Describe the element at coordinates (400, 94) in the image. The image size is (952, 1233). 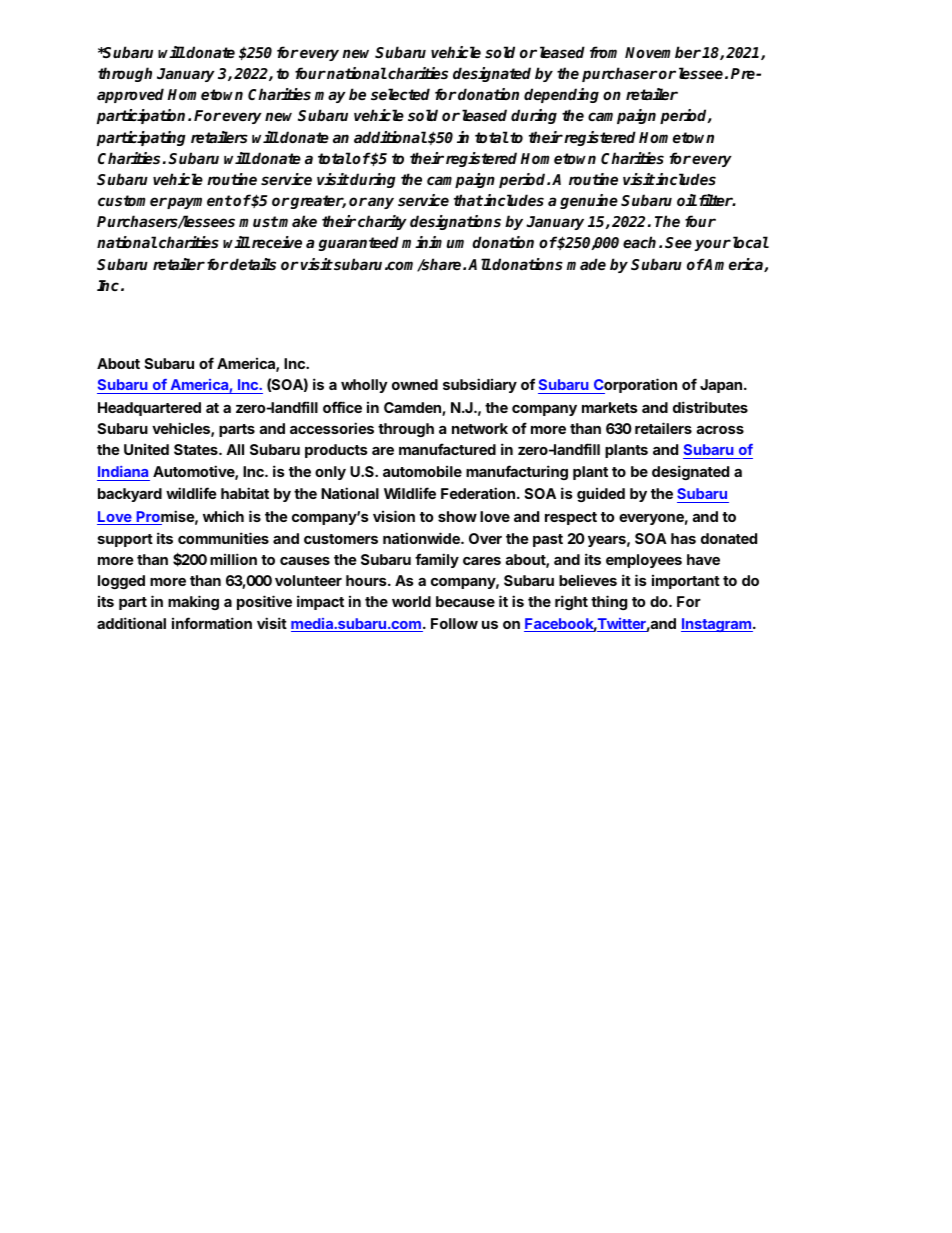
I see `selected` at that location.
